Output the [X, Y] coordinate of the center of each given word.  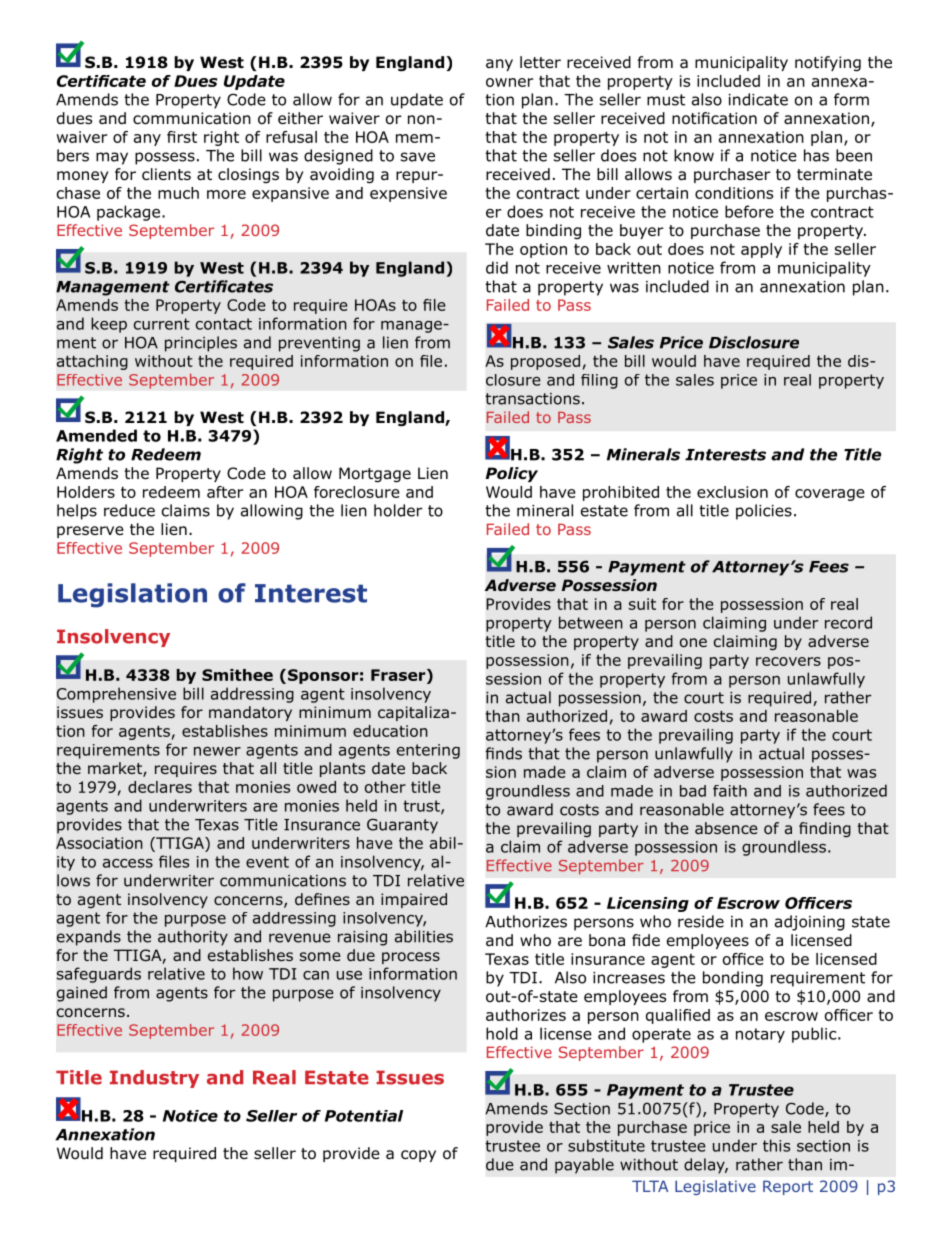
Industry [154, 1079]
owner [509, 82]
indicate [758, 99]
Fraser [399, 675]
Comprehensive [116, 695]
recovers [788, 661]
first [182, 137]
